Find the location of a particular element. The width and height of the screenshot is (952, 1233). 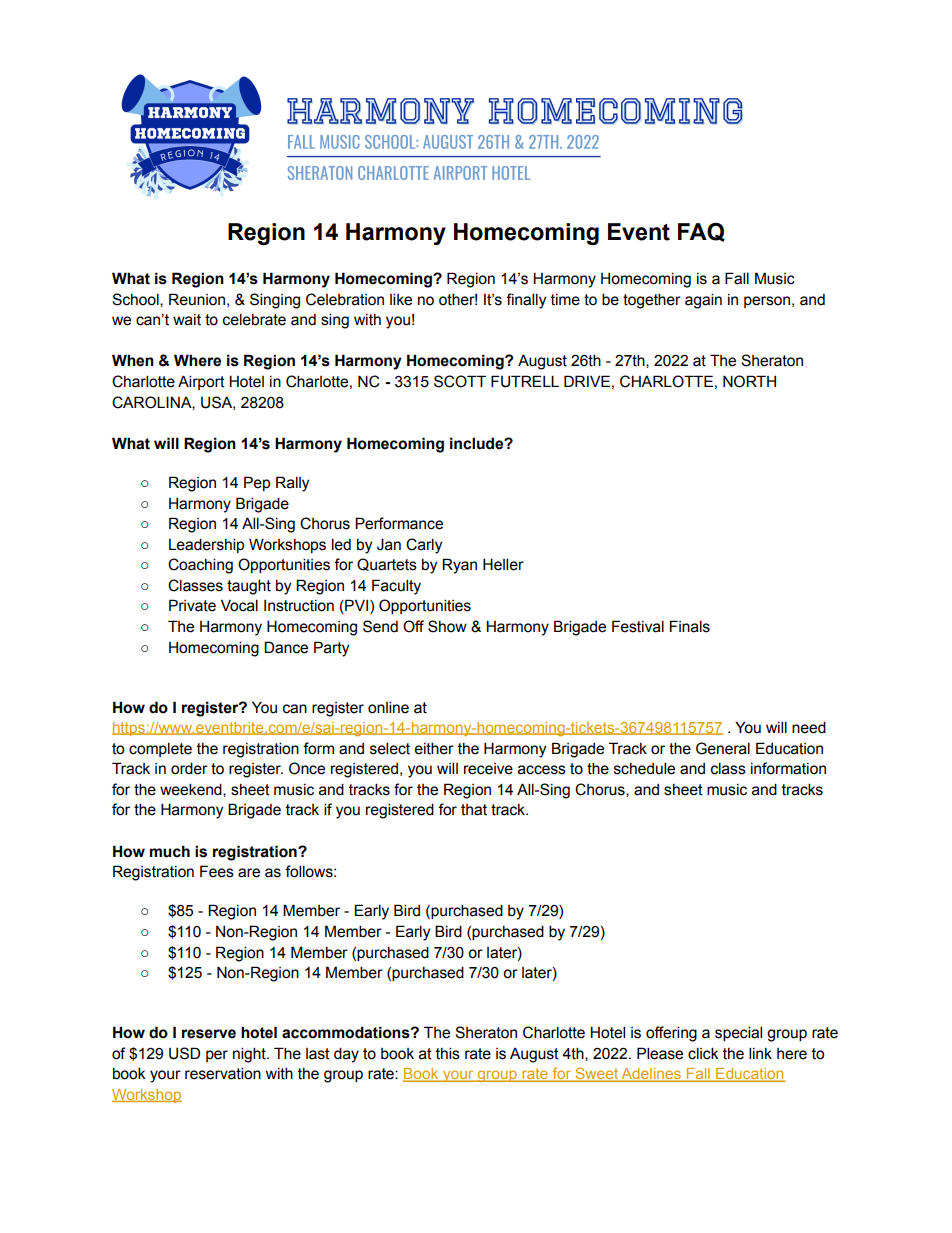

Show is located at coordinates (447, 626).
